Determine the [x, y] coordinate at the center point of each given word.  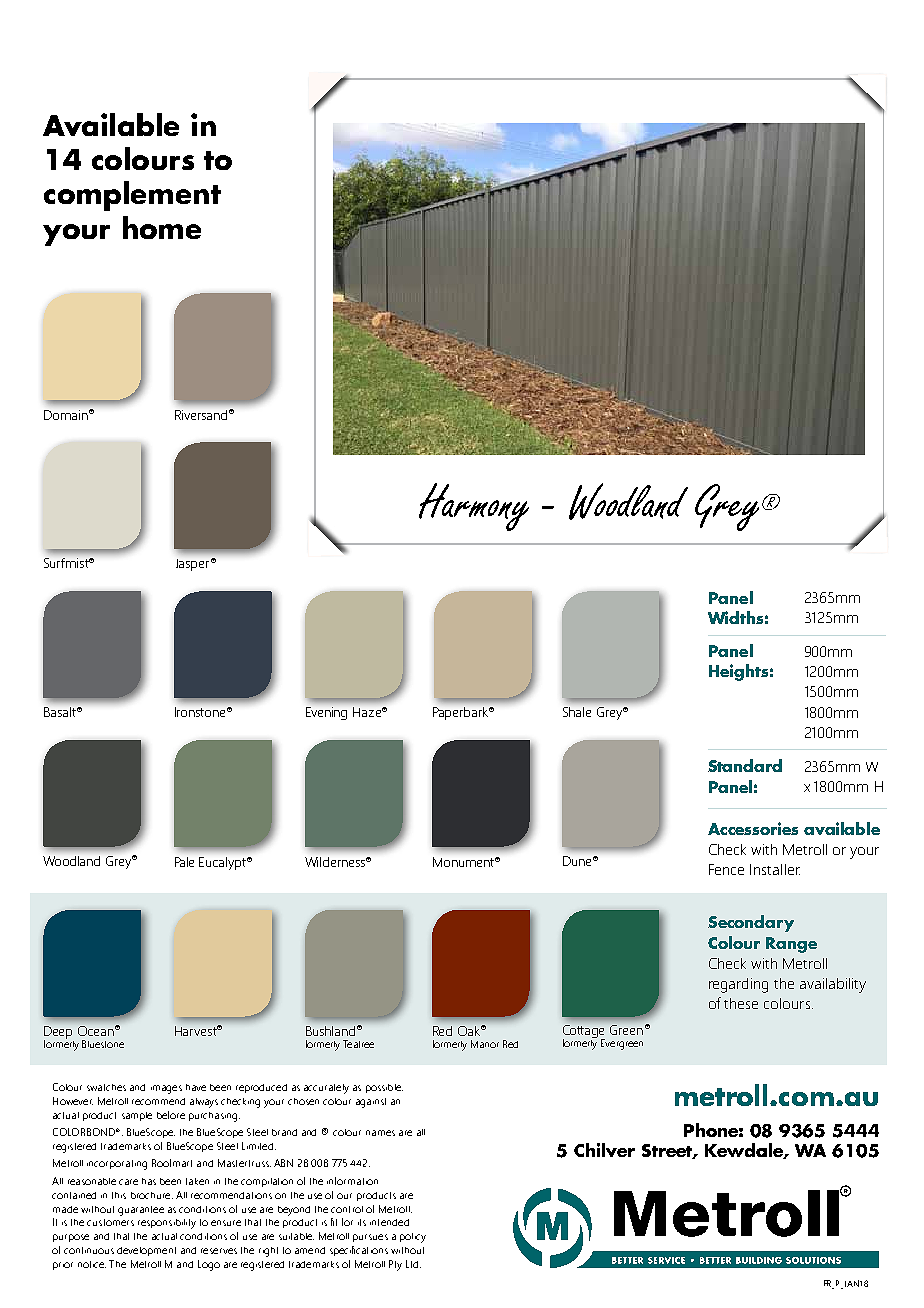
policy [413, 1238]
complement [132, 196]
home [162, 227]
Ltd [413, 1264]
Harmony [474, 507]
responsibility [167, 1224]
